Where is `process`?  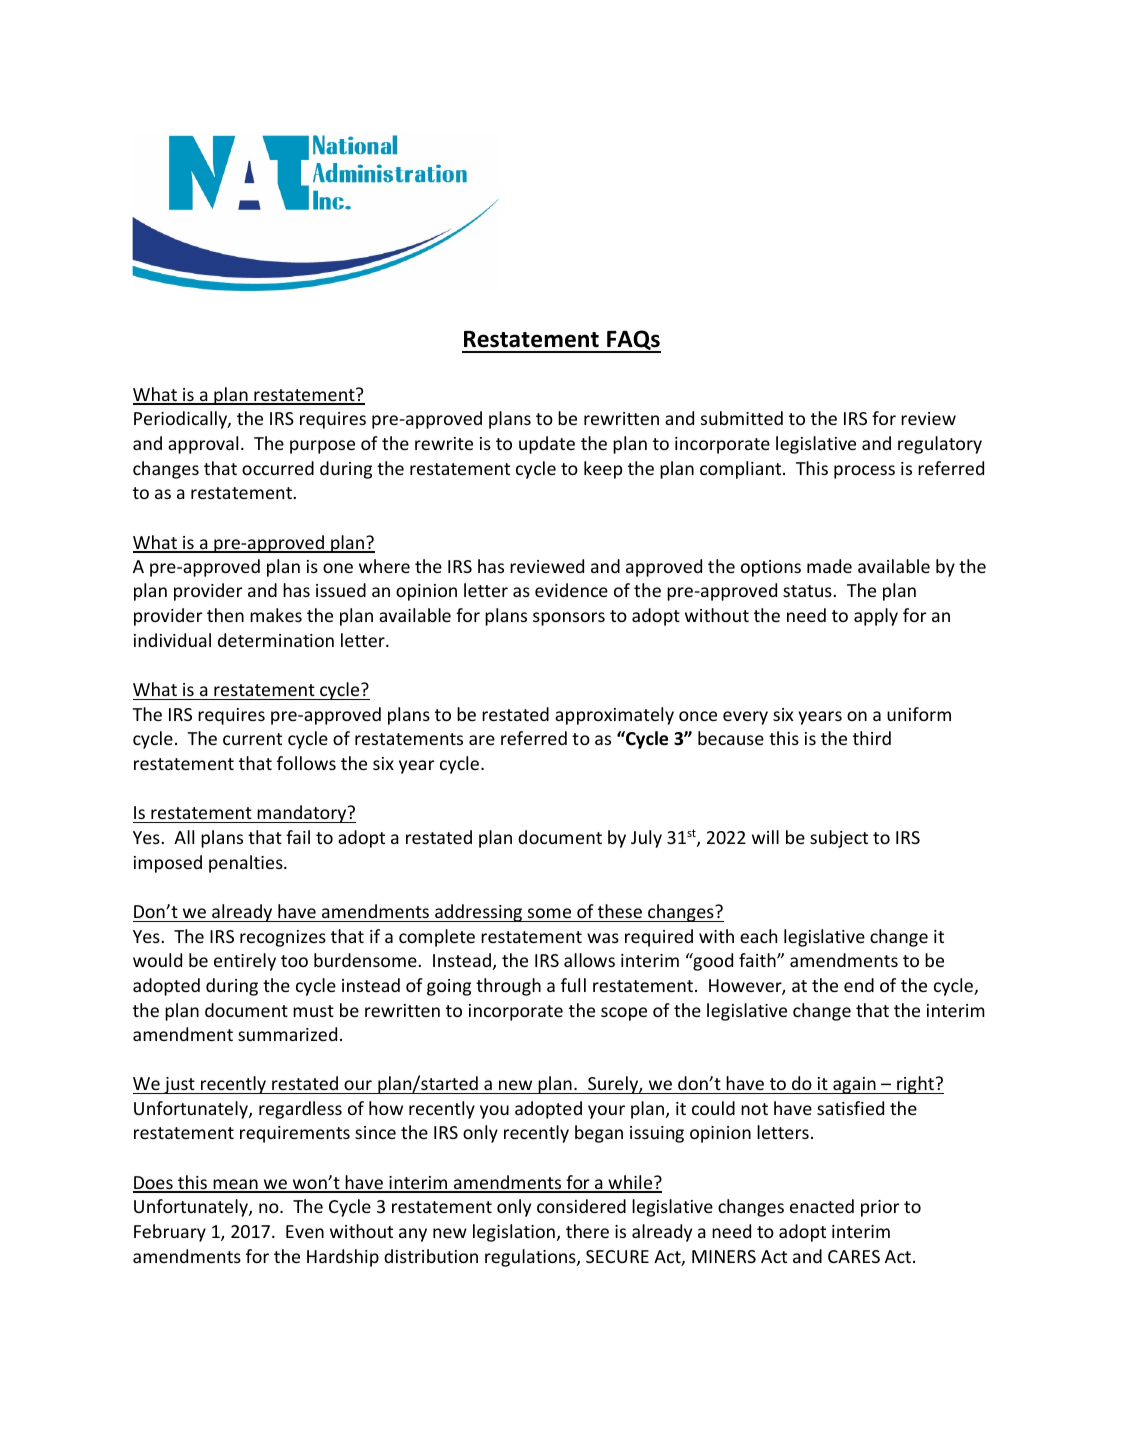
process is located at coordinates (864, 472).
